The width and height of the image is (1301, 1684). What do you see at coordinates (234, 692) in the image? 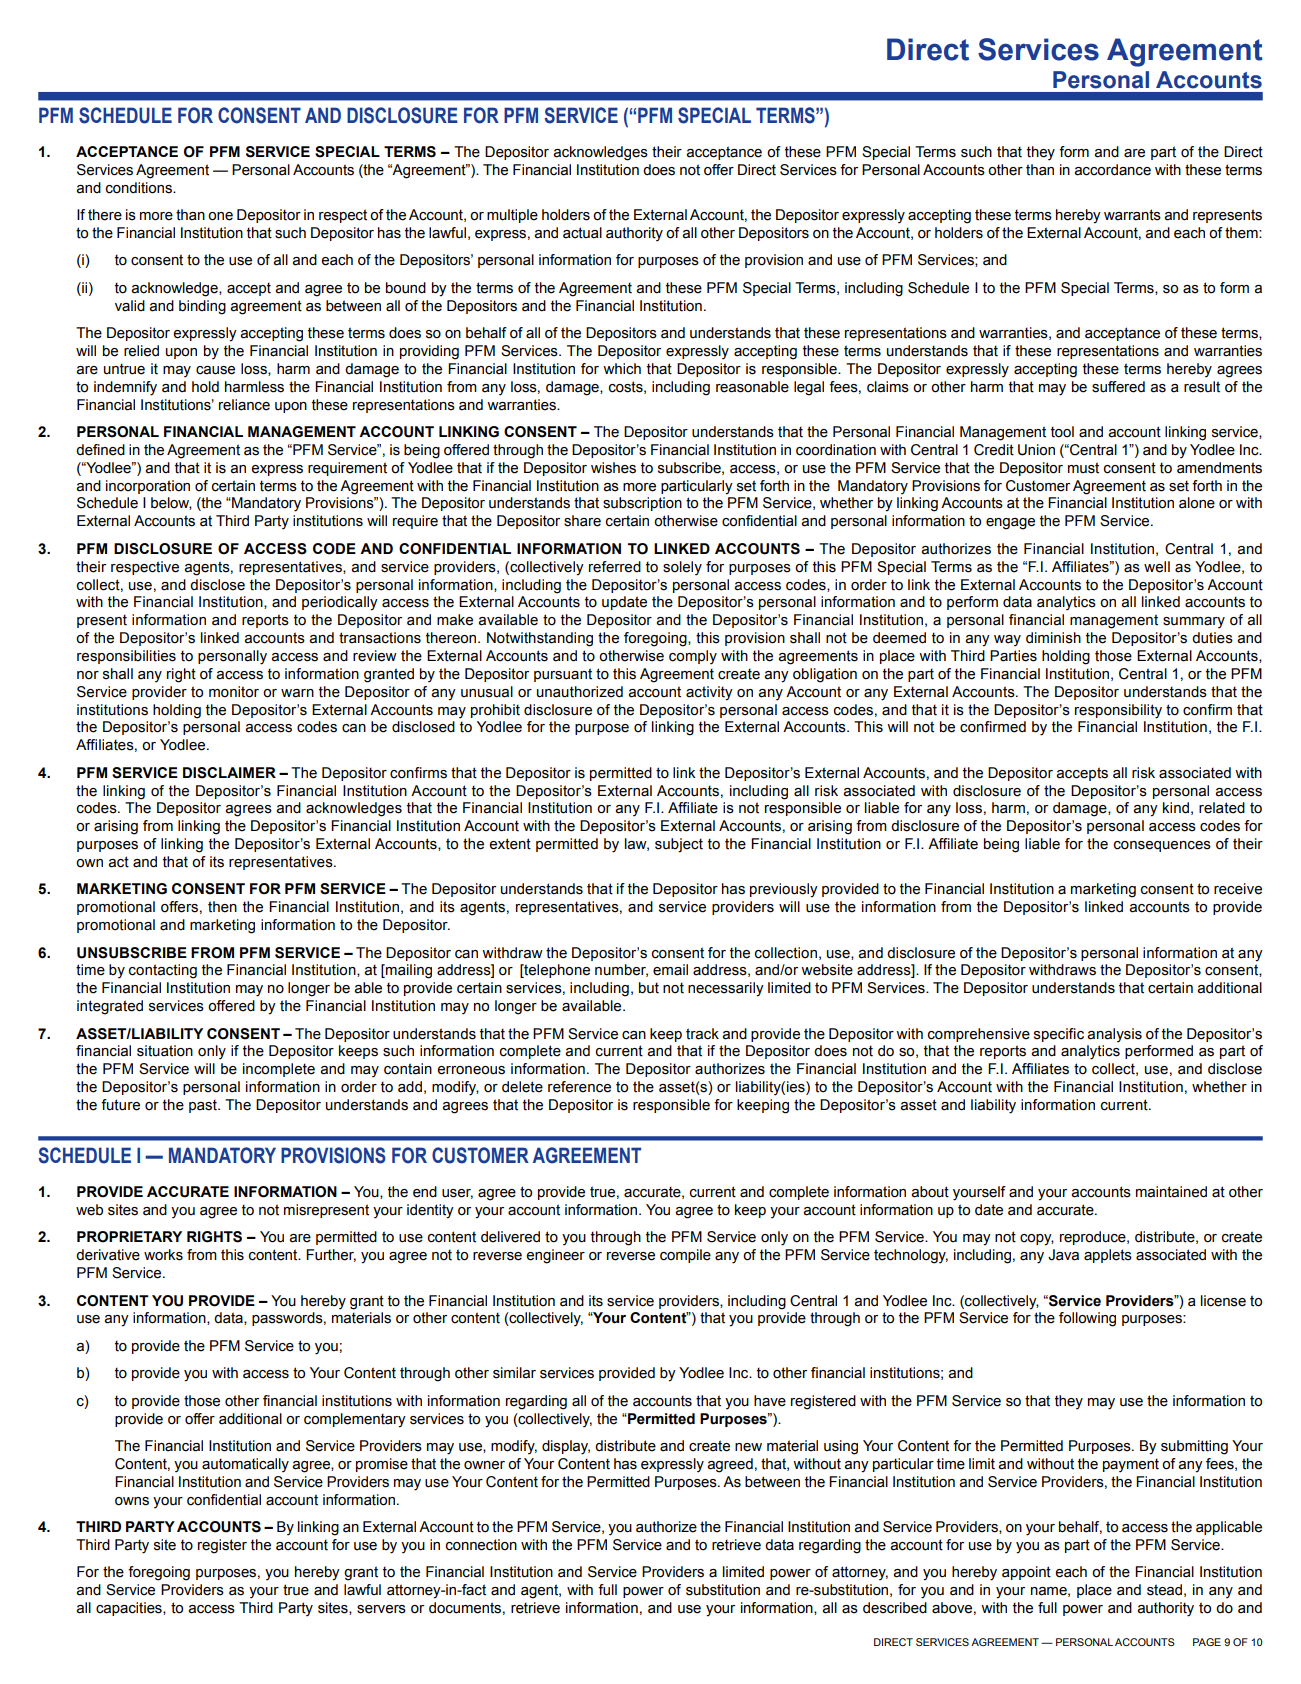
I see `monitor` at bounding box center [234, 692].
